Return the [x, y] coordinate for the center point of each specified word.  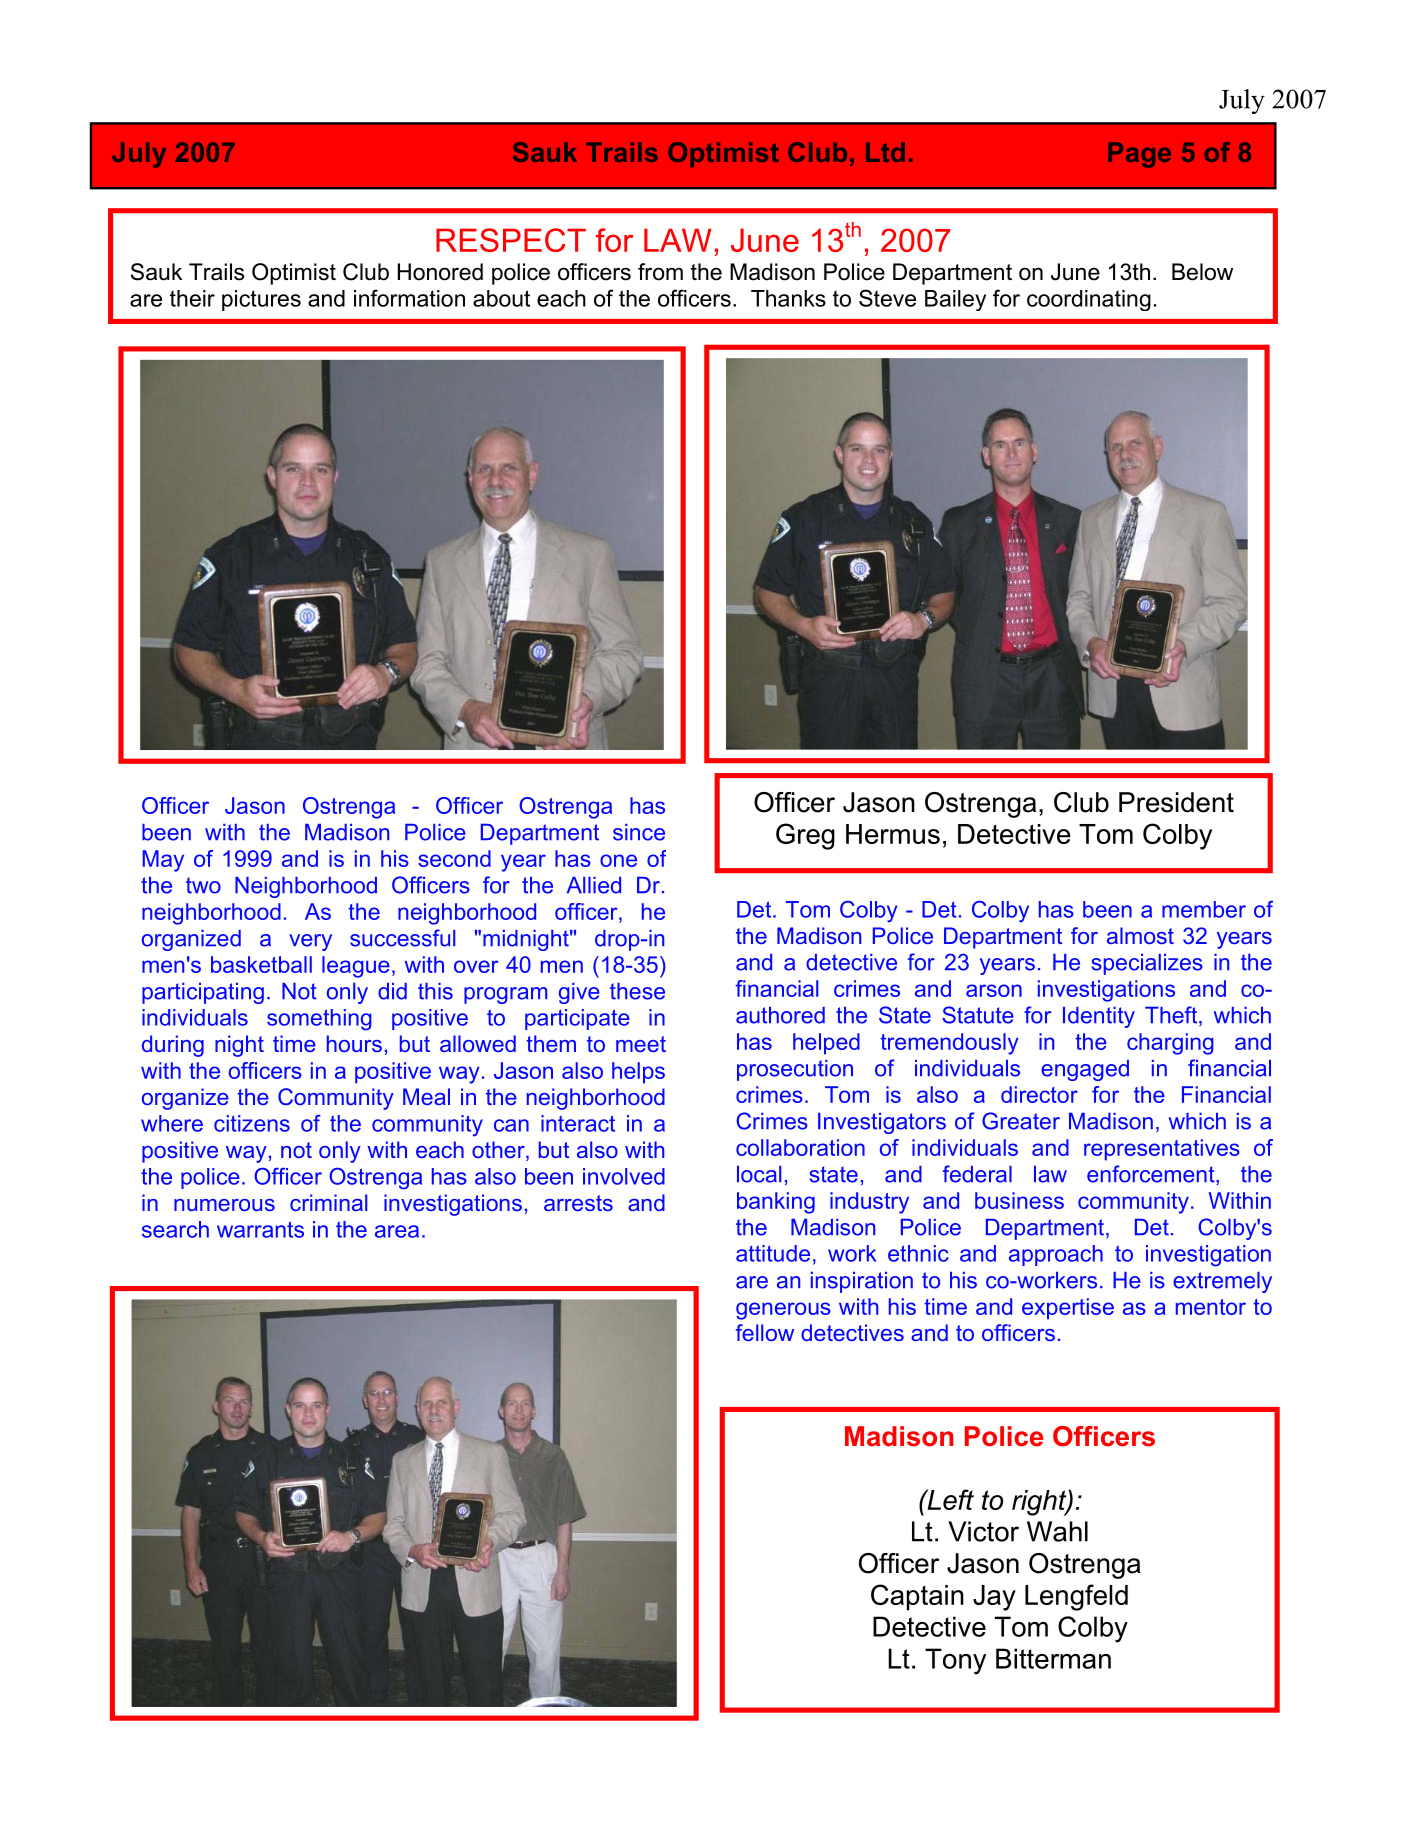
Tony [955, 1661]
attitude [773, 1253]
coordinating [1089, 300]
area [397, 1231]
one [618, 860]
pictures [261, 300]
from [660, 272]
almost [1140, 935]
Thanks [788, 298]
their [192, 298]
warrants [260, 1229]
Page [1139, 155]
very [310, 942]
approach [1056, 1255]
